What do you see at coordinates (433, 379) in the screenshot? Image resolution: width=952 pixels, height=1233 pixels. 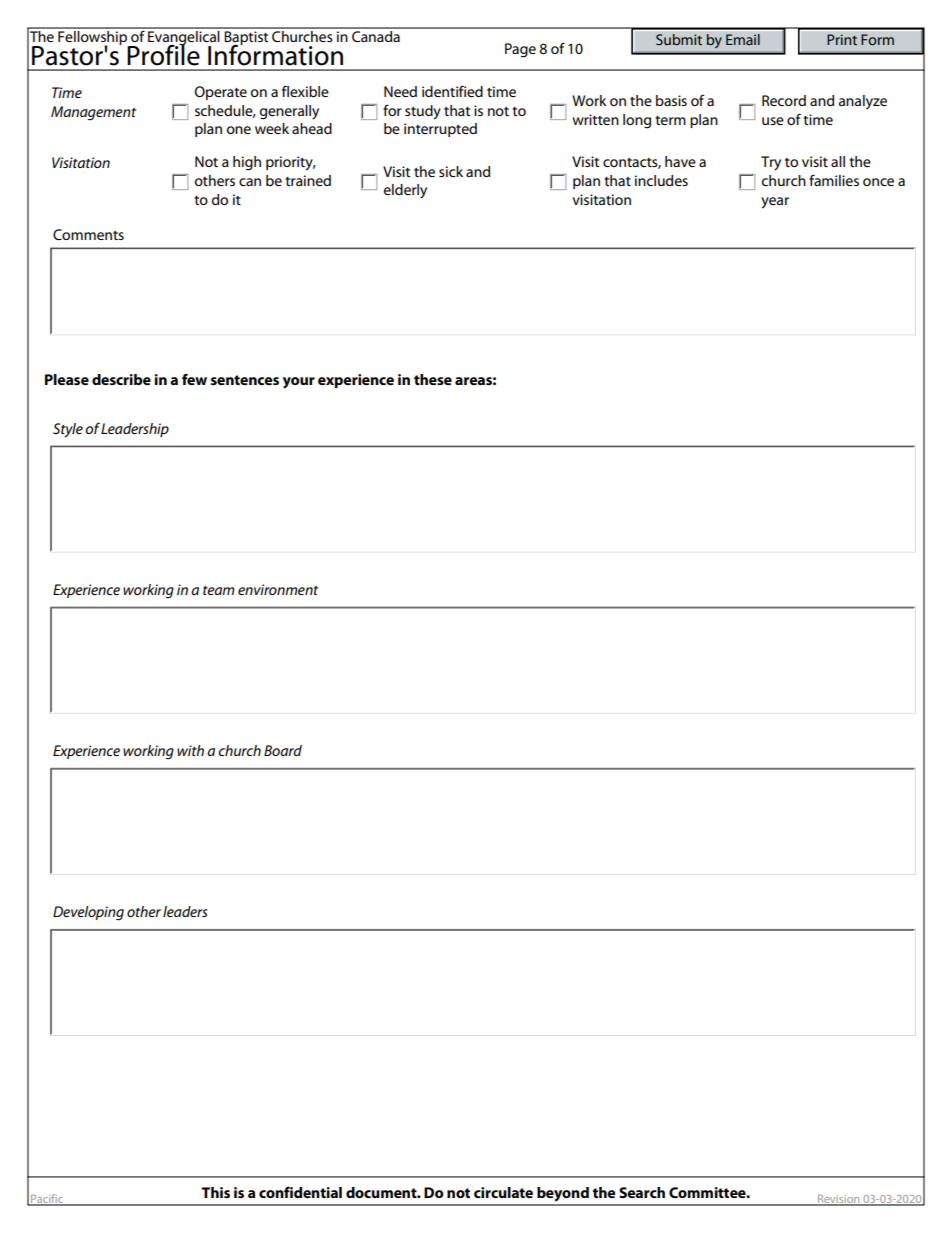 I see `these` at bounding box center [433, 379].
